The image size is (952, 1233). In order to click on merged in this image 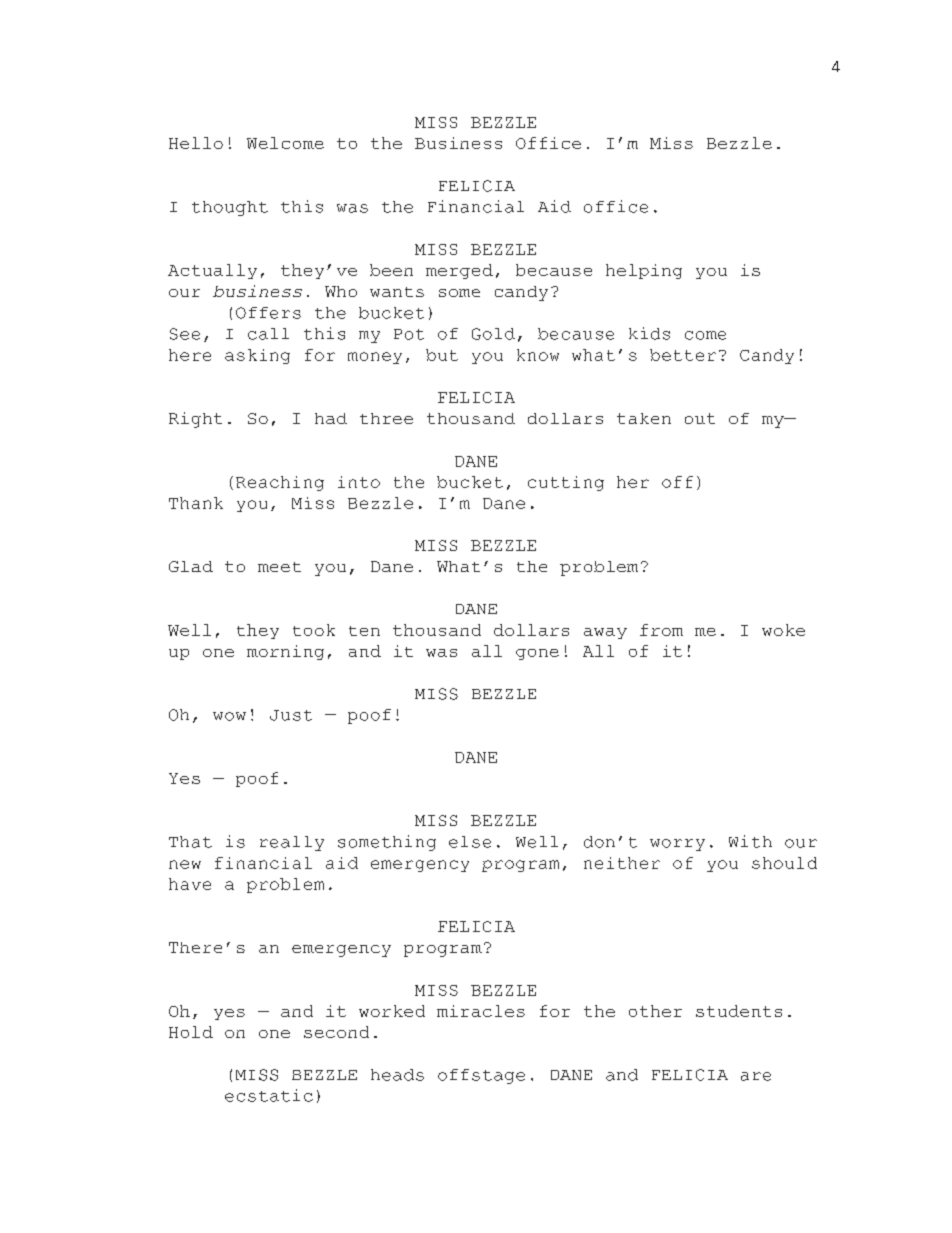, I will do `click(459, 271)`.
